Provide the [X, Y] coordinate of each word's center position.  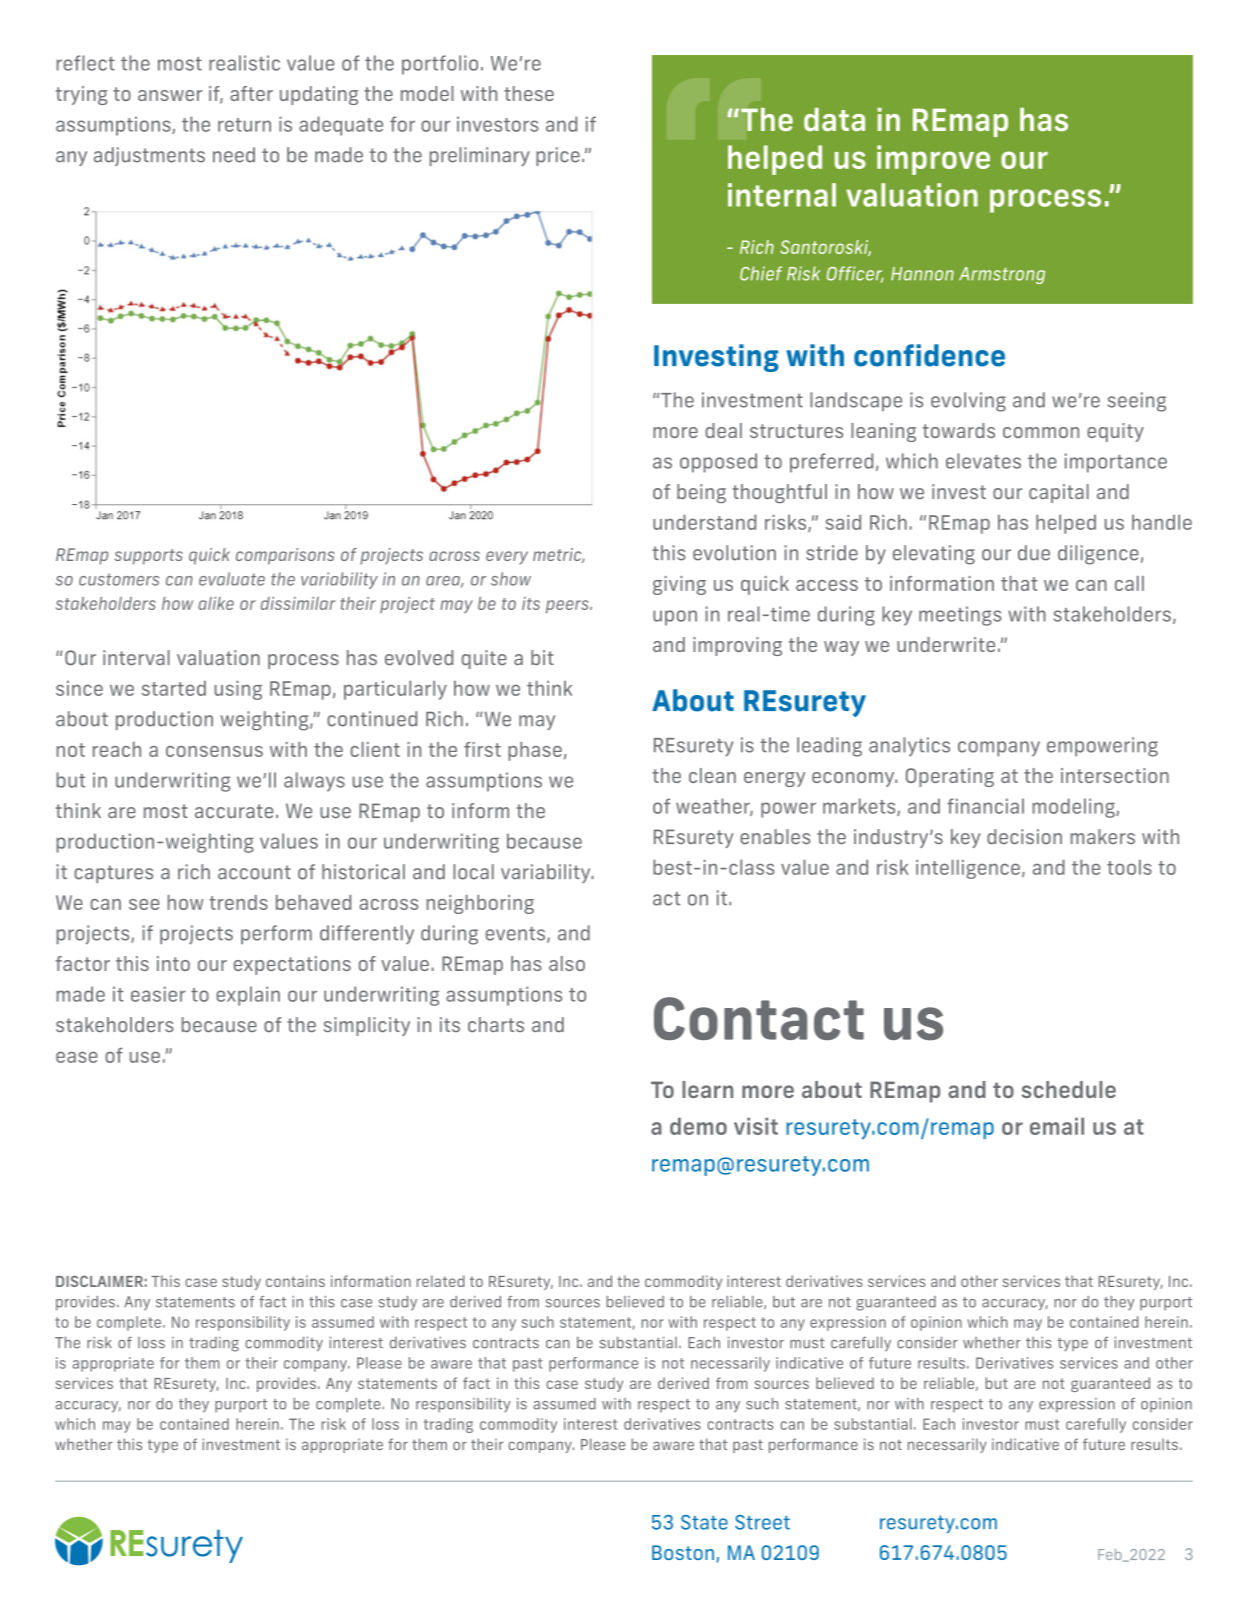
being [701, 493]
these [529, 93]
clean [712, 775]
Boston [683, 1552]
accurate [234, 811]
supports [149, 557]
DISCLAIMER [99, 1281]
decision [1024, 836]
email [1057, 1126]
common [1041, 432]
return [244, 125]
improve [933, 160]
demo [698, 1126]
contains [295, 1281]
